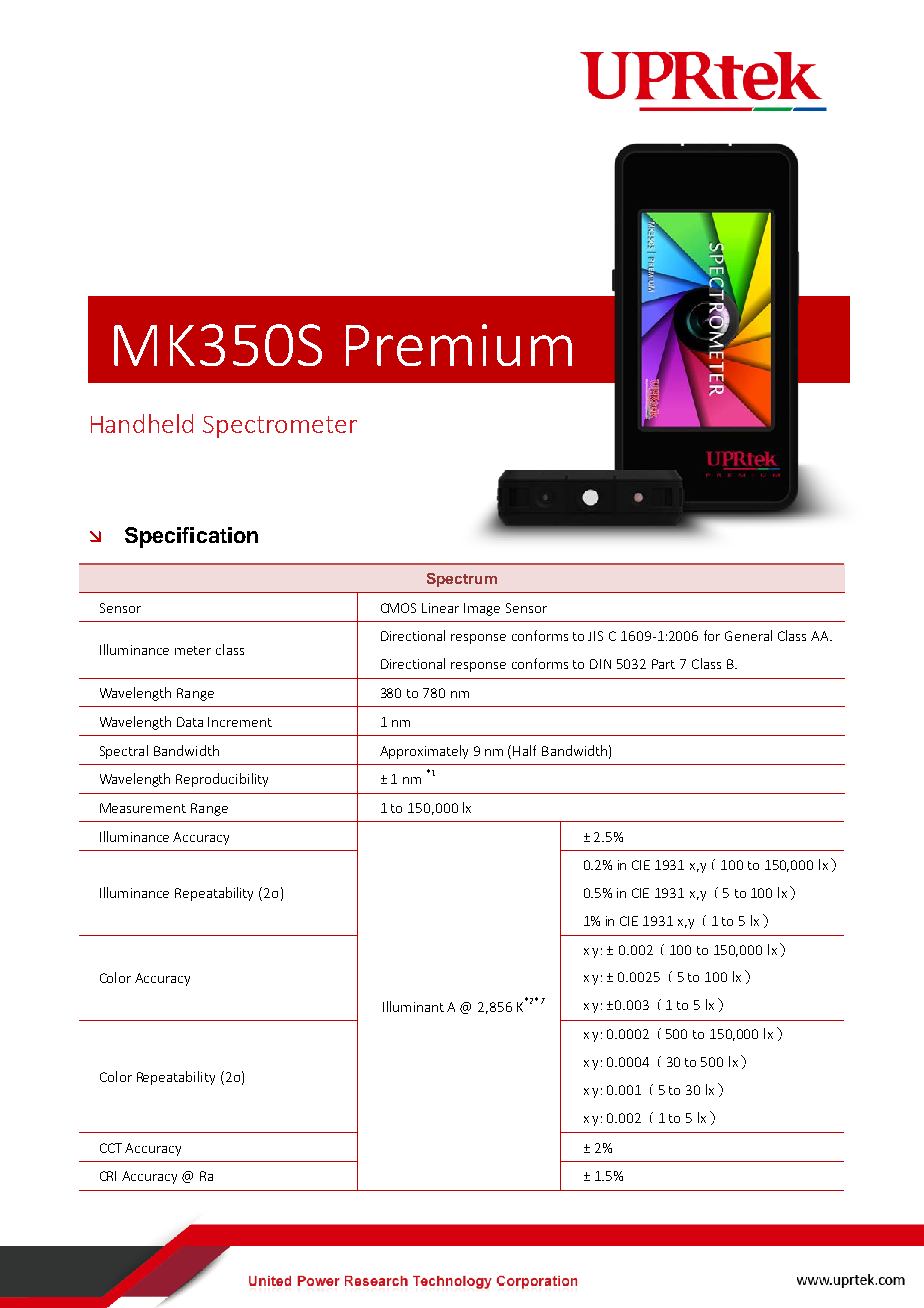 The width and height of the image is (924, 1308). I want to click on Spectrum, so click(462, 580).
